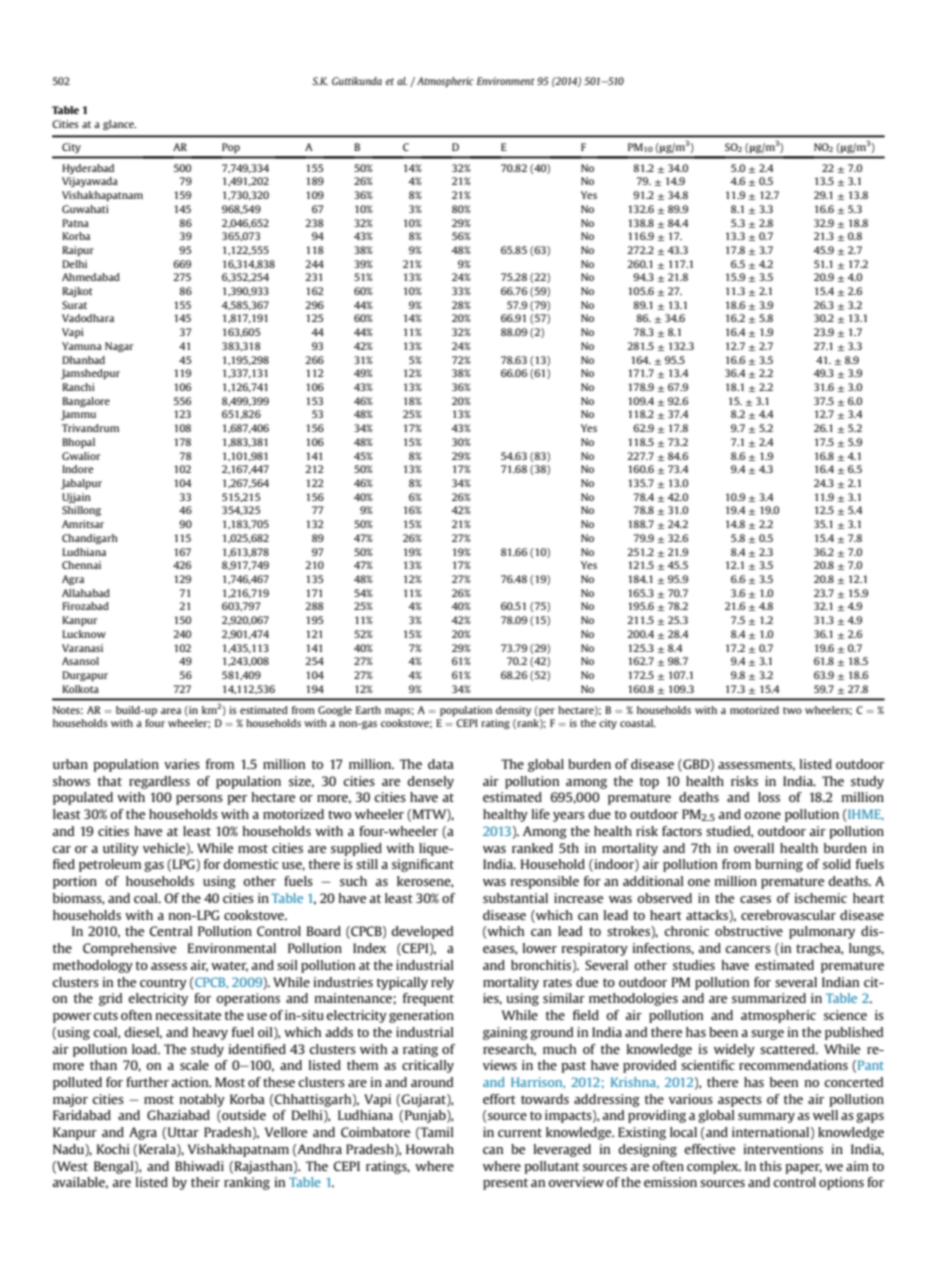  Describe the element at coordinates (90, 374) in the screenshot. I see `Jamshedpur` at that location.
